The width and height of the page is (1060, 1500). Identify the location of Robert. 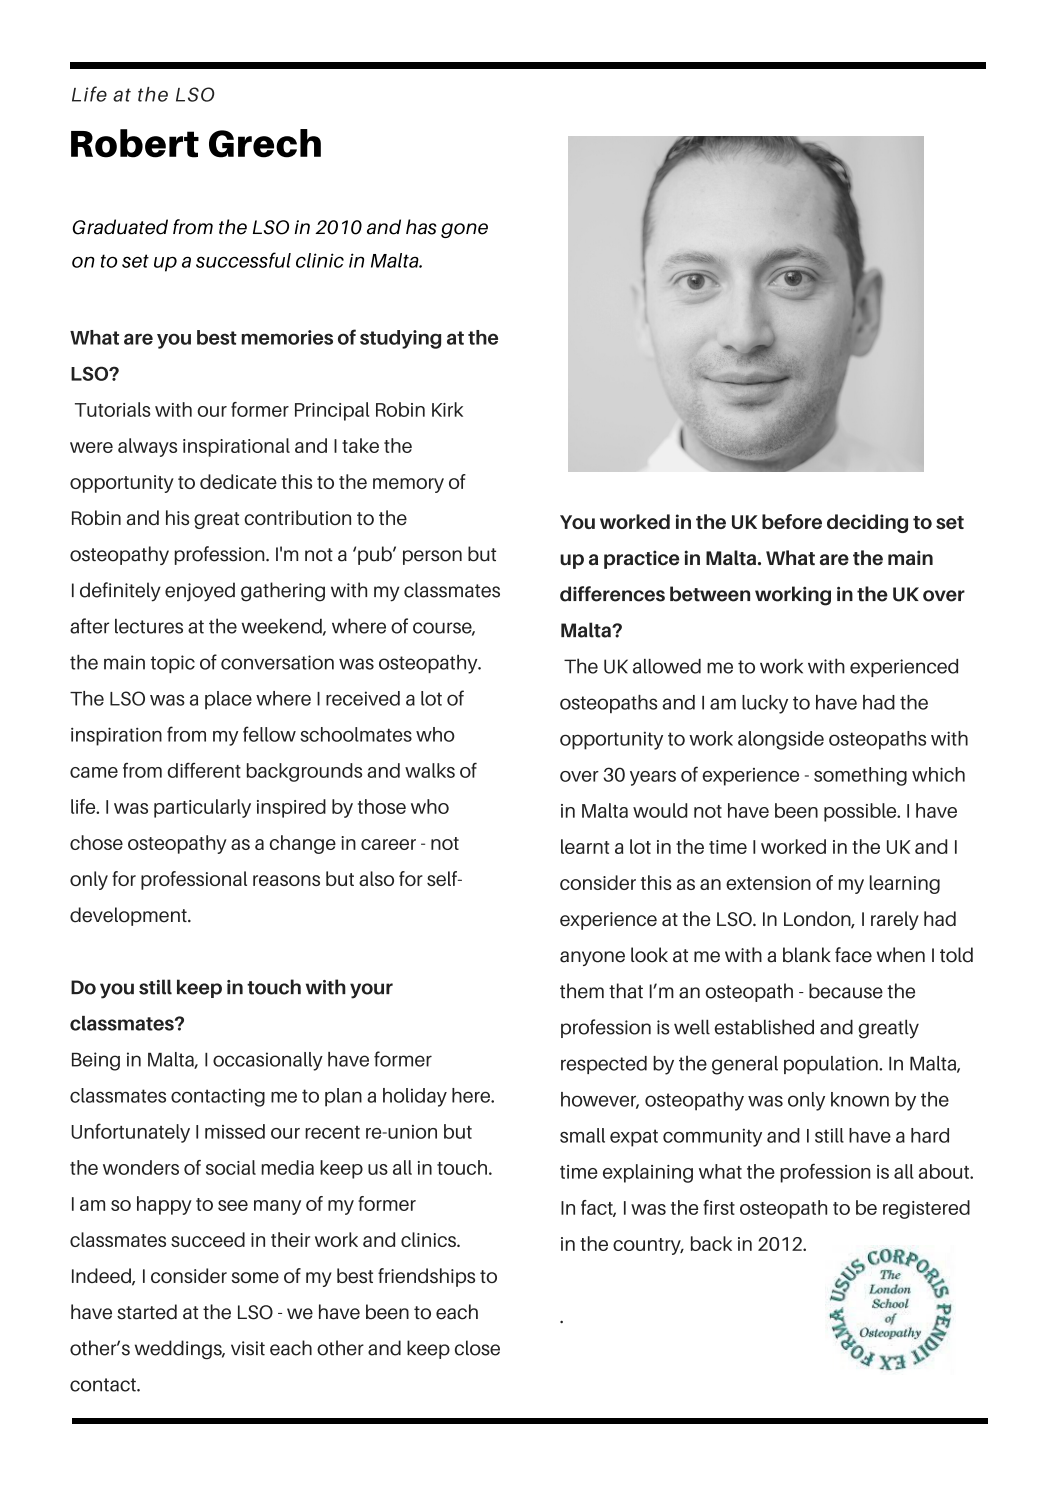
(135, 143).
